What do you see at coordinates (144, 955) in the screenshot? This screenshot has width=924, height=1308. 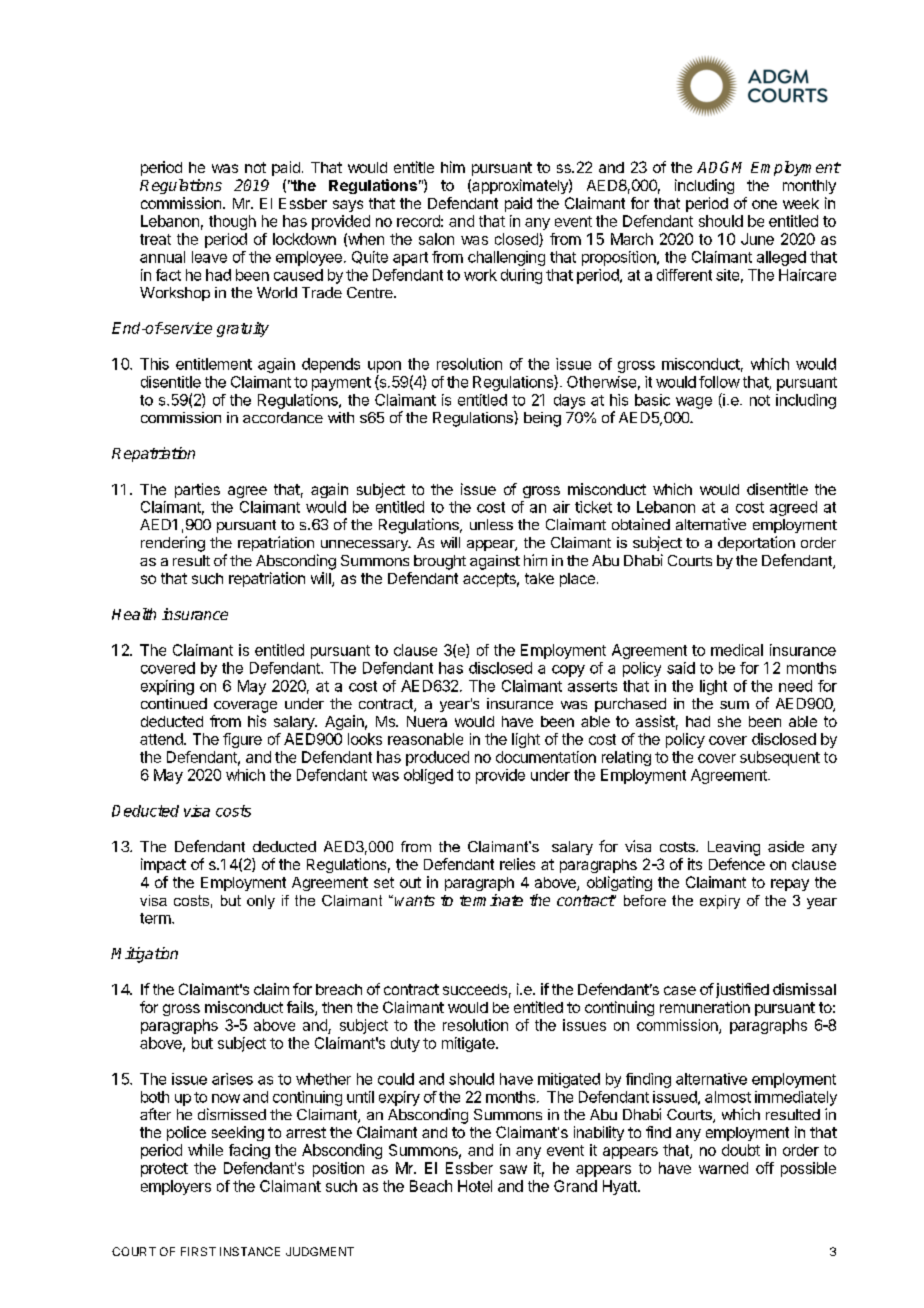 I see `Mitigation` at bounding box center [144, 955].
